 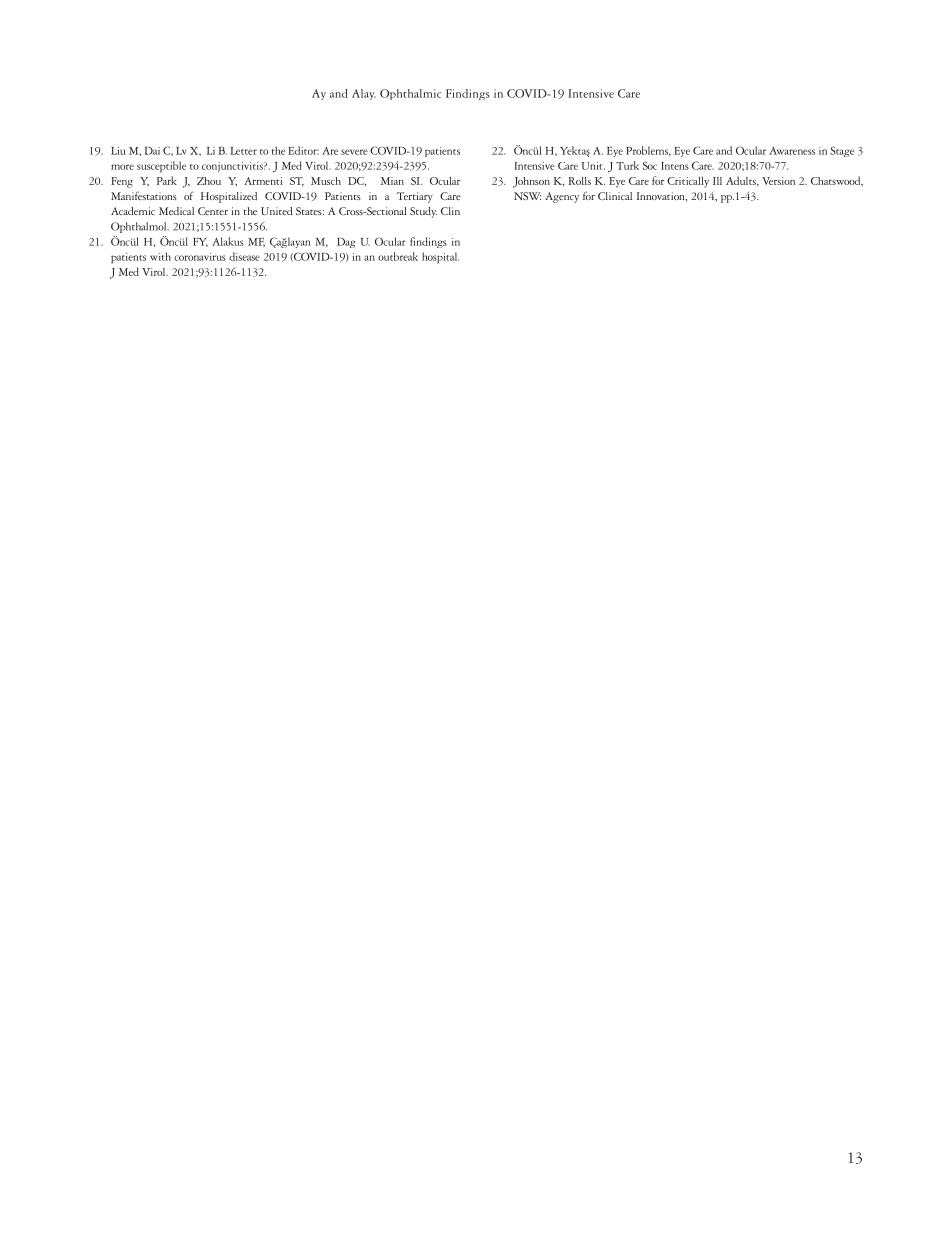 What do you see at coordinates (410, 94) in the screenshot?
I see `Ophthalmic` at bounding box center [410, 94].
